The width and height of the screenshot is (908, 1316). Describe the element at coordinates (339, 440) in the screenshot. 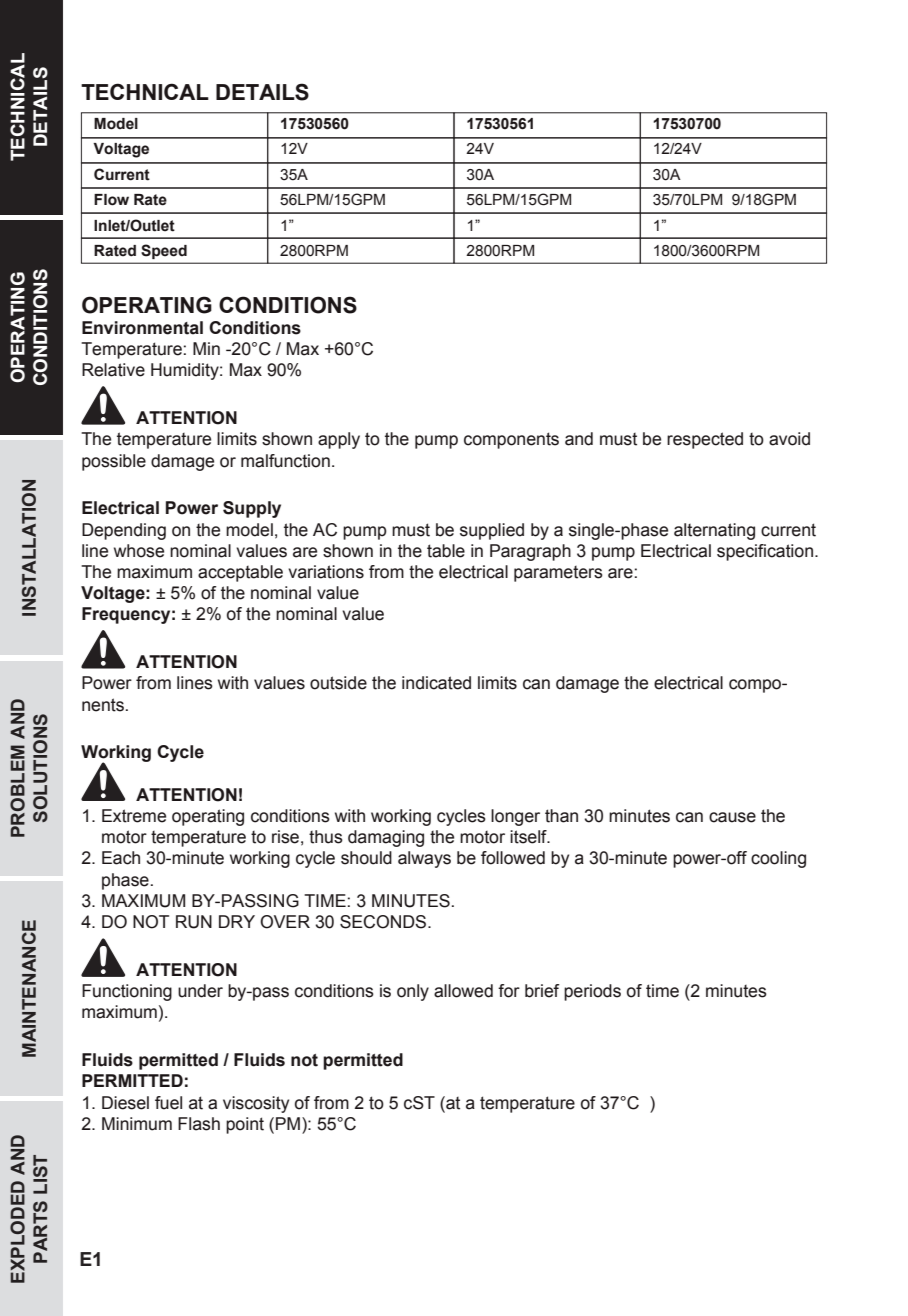

I see `apply` at that location.
